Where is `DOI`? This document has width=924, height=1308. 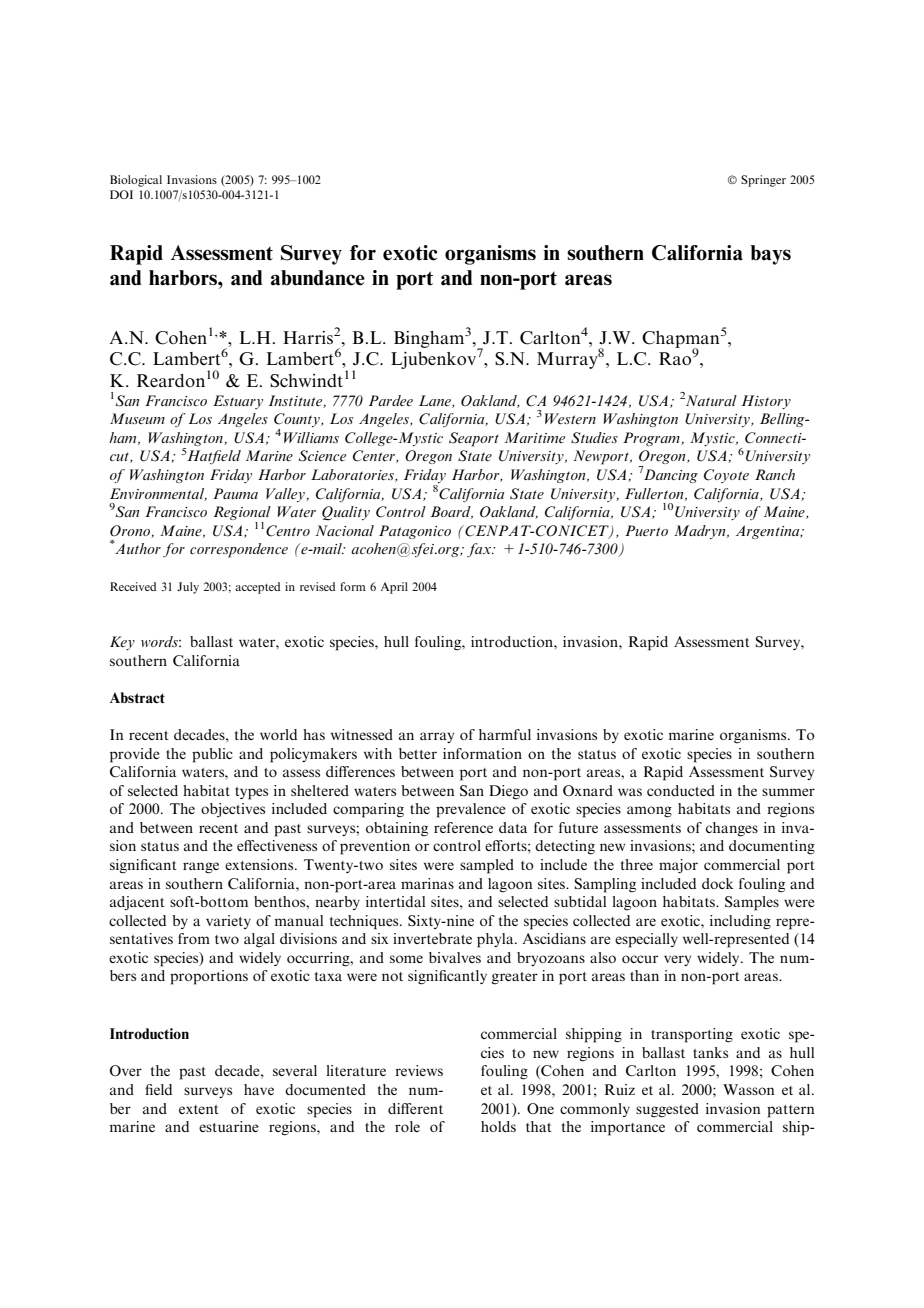 DOI is located at coordinates (121, 194).
